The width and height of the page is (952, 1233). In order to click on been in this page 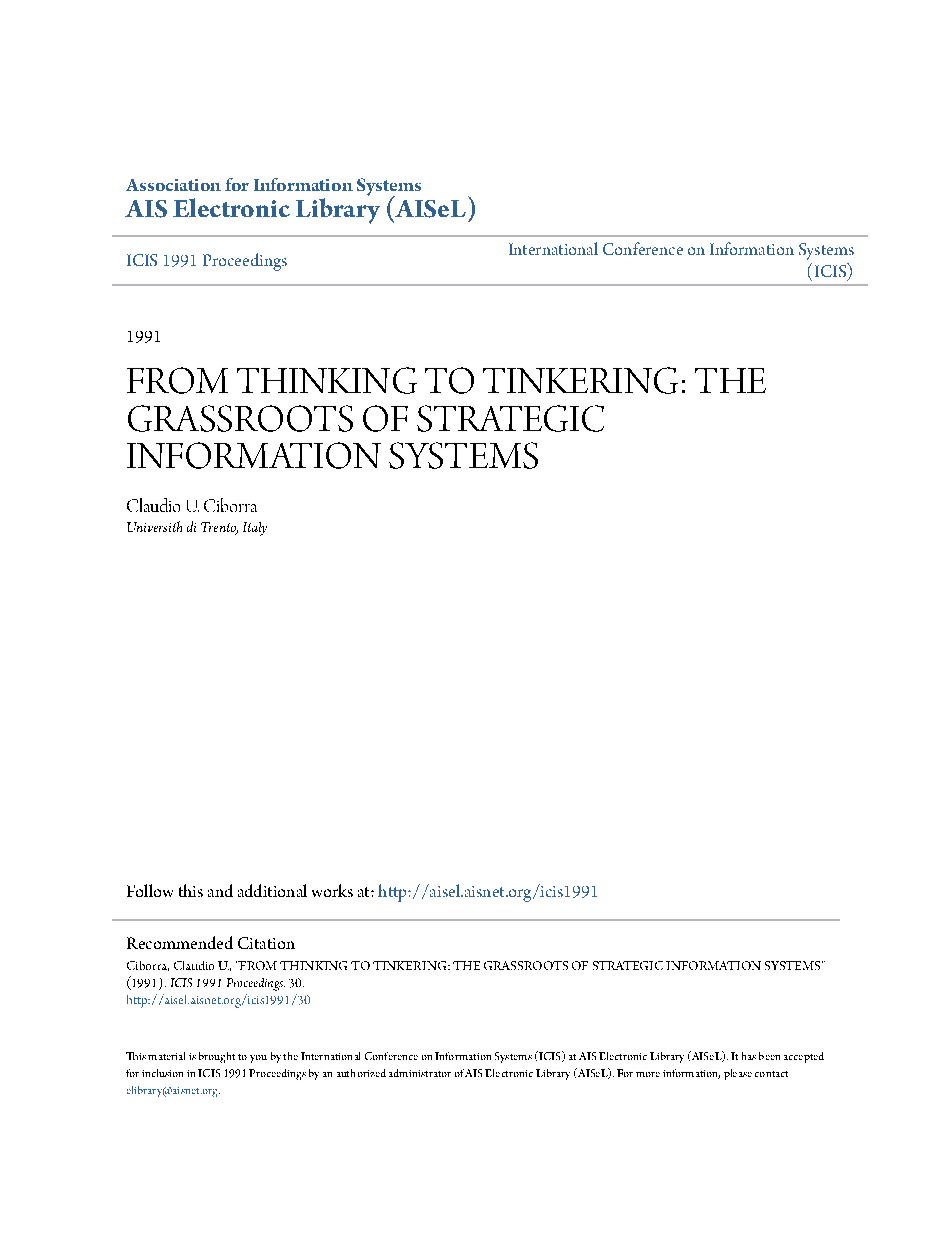, I will do `click(769, 1056)`.
